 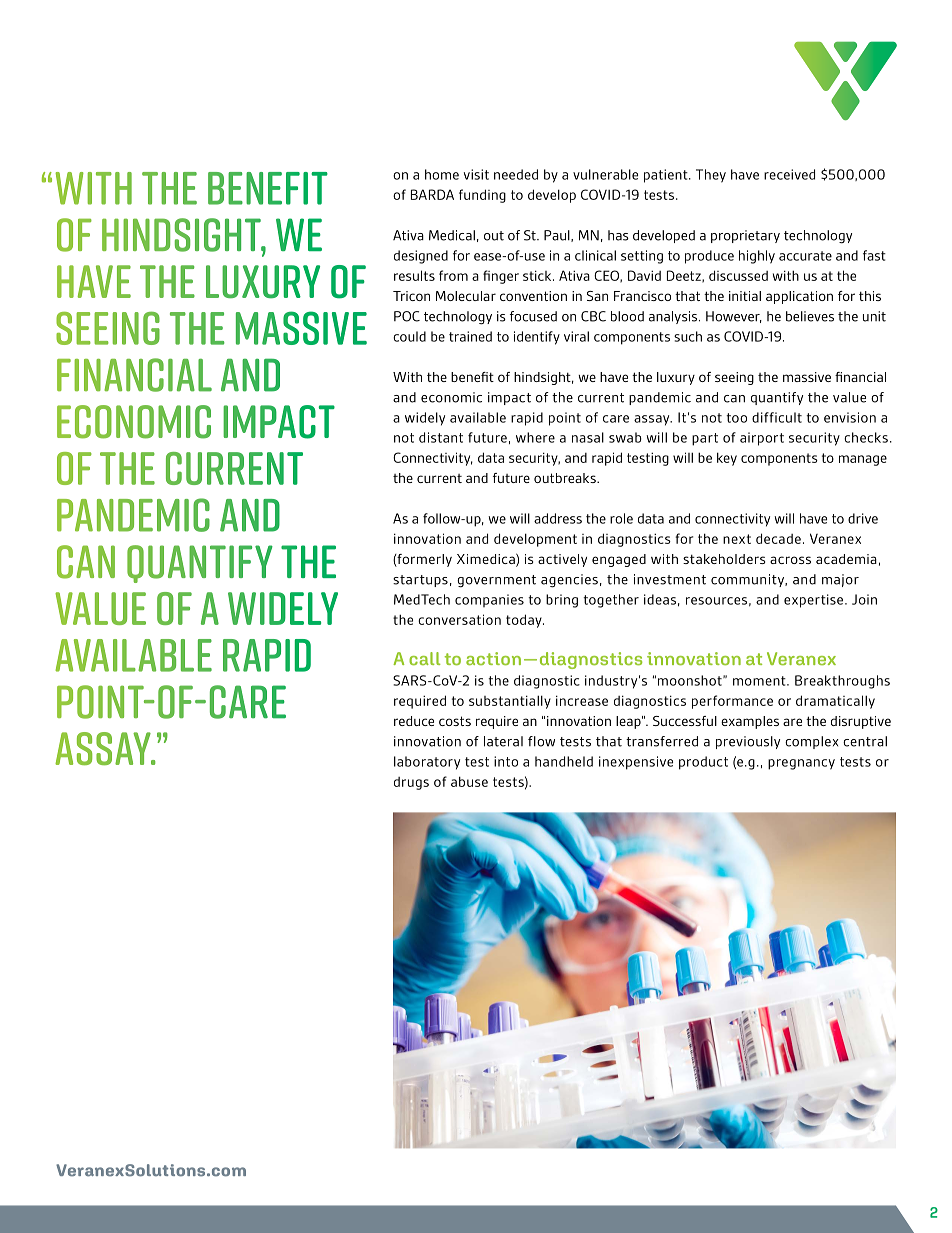 I want to click on major, so click(x=840, y=580).
